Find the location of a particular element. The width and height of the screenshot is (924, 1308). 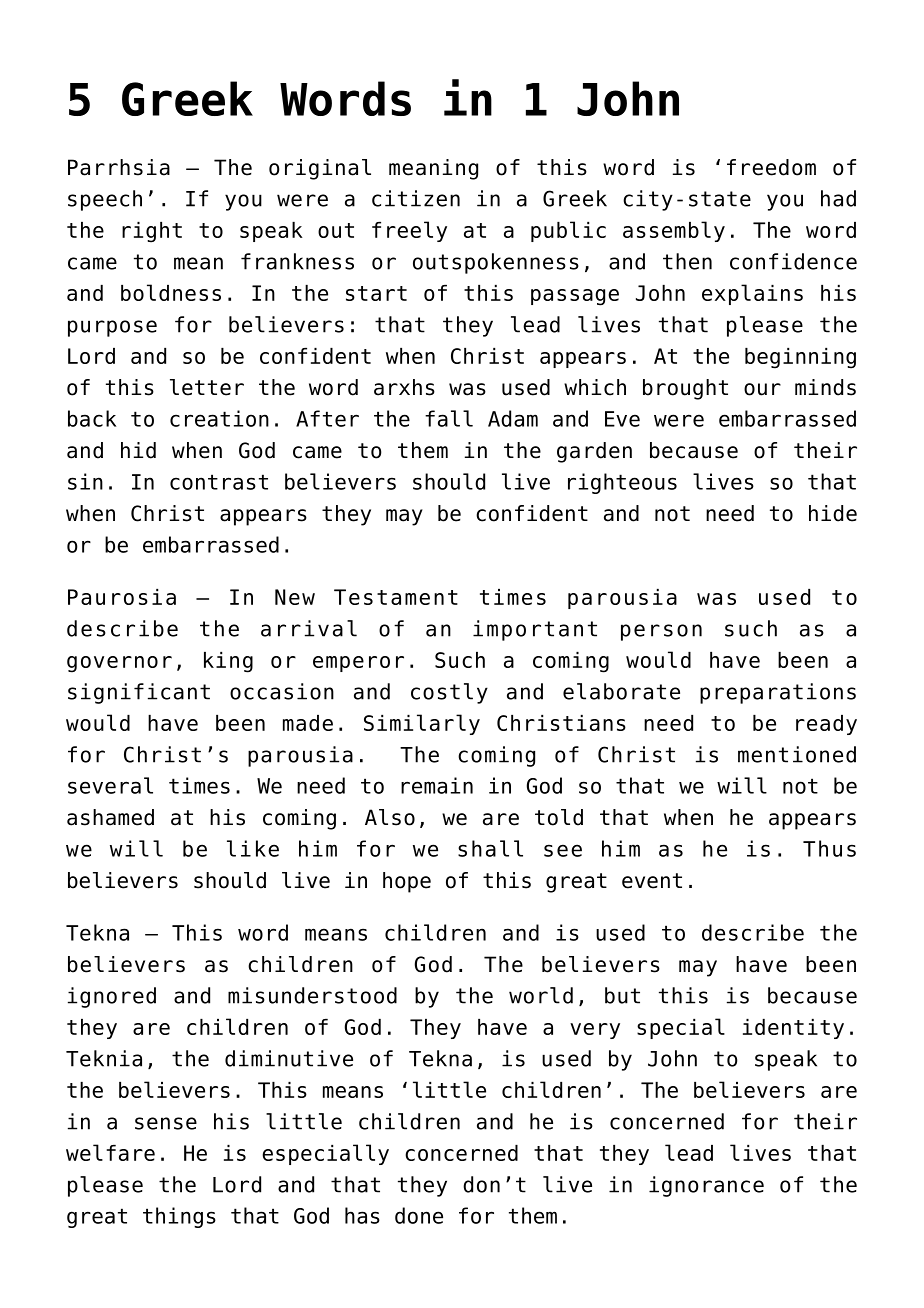

costly is located at coordinates (449, 693).
